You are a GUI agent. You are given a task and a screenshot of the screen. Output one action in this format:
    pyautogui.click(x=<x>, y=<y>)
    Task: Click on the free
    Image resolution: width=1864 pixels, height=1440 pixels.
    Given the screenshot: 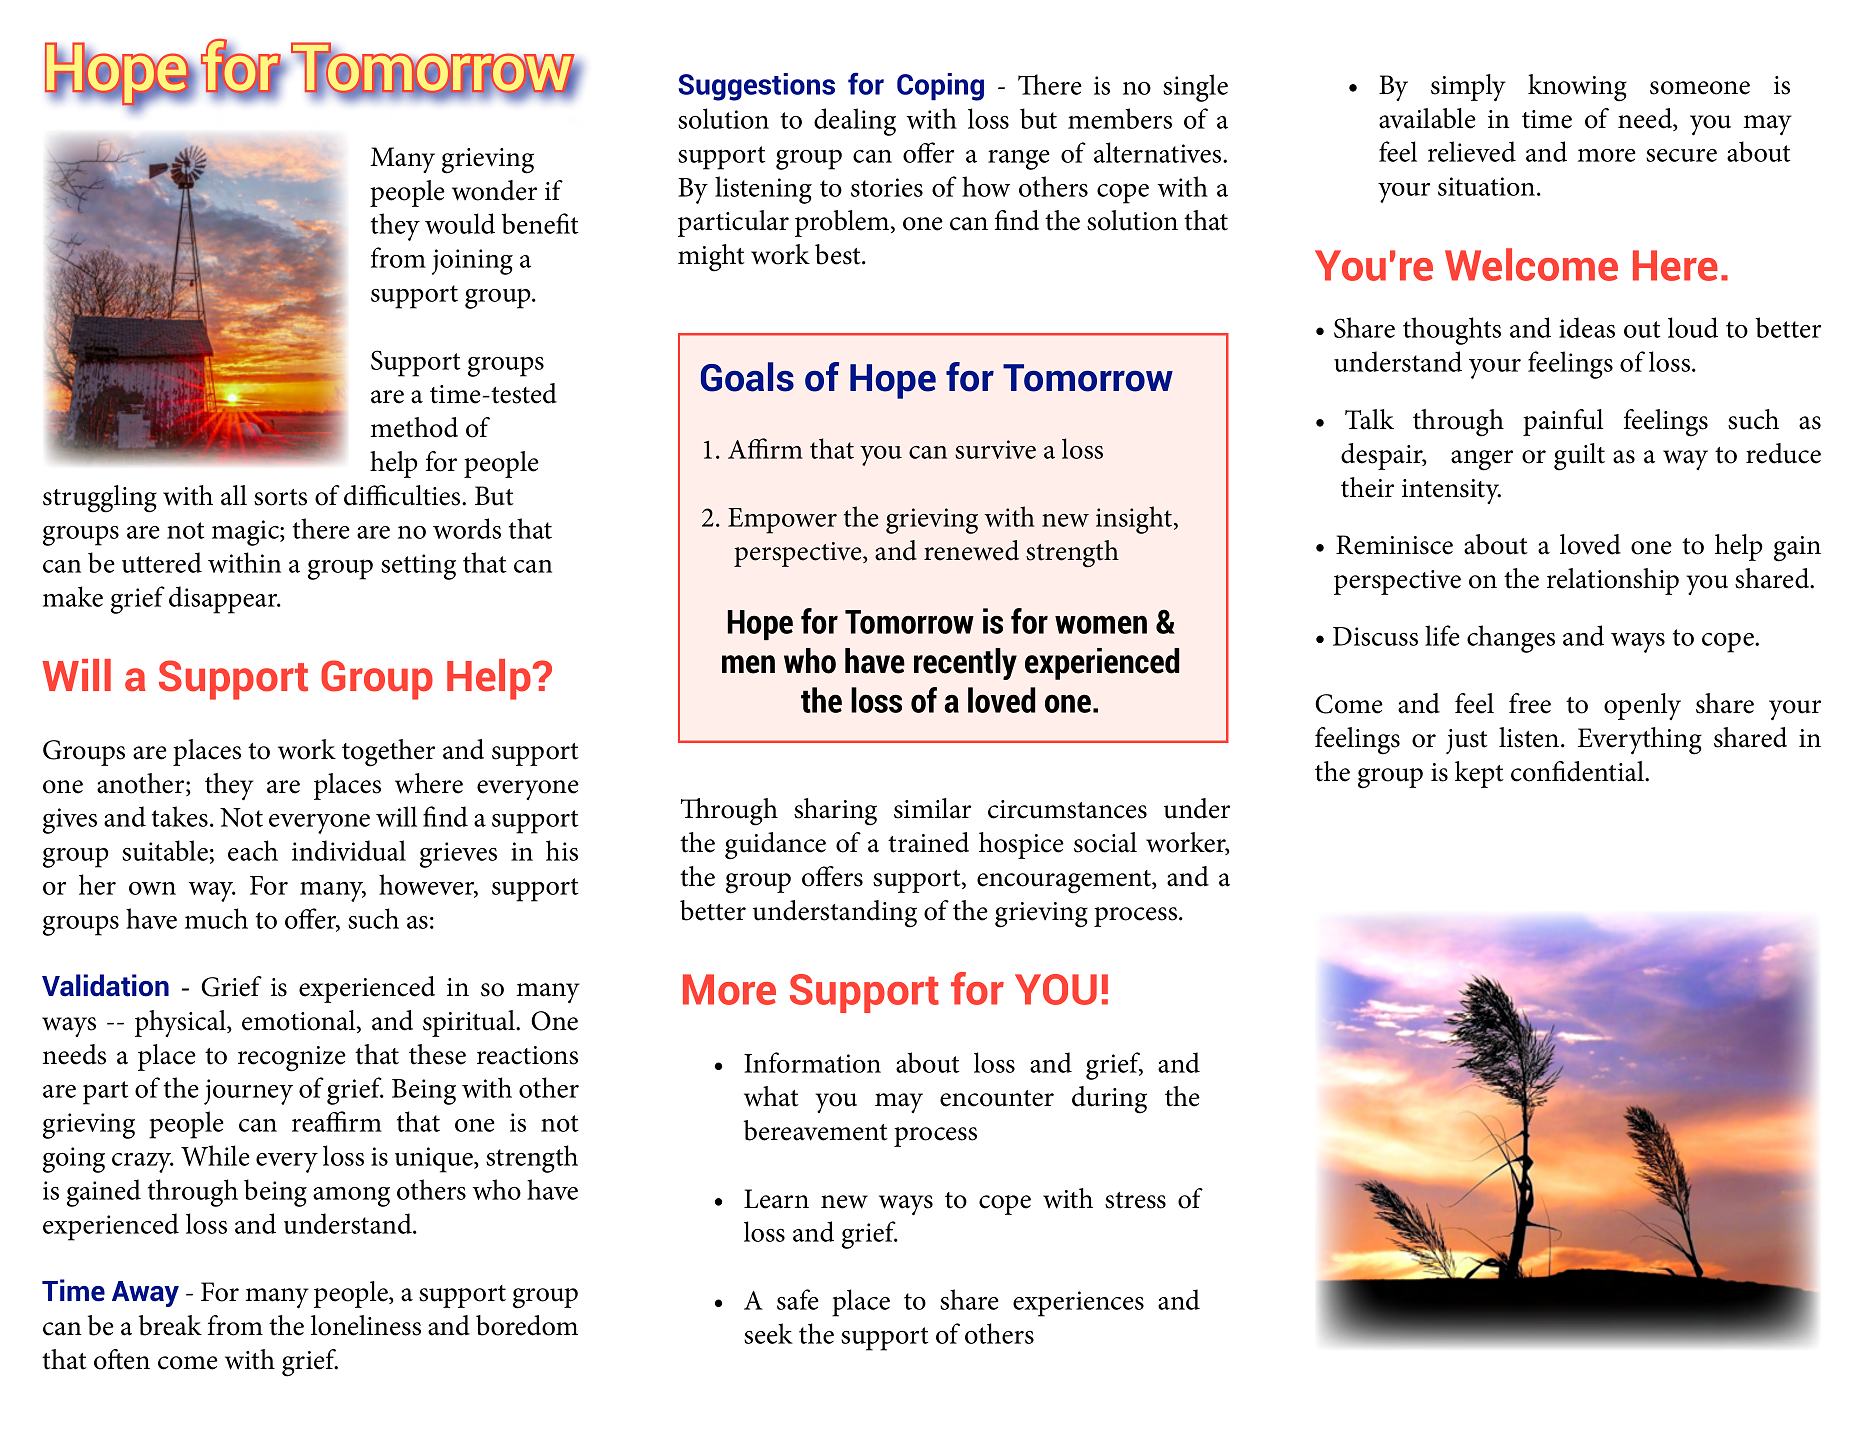 What is the action you would take?
    pyautogui.click(x=1530, y=703)
